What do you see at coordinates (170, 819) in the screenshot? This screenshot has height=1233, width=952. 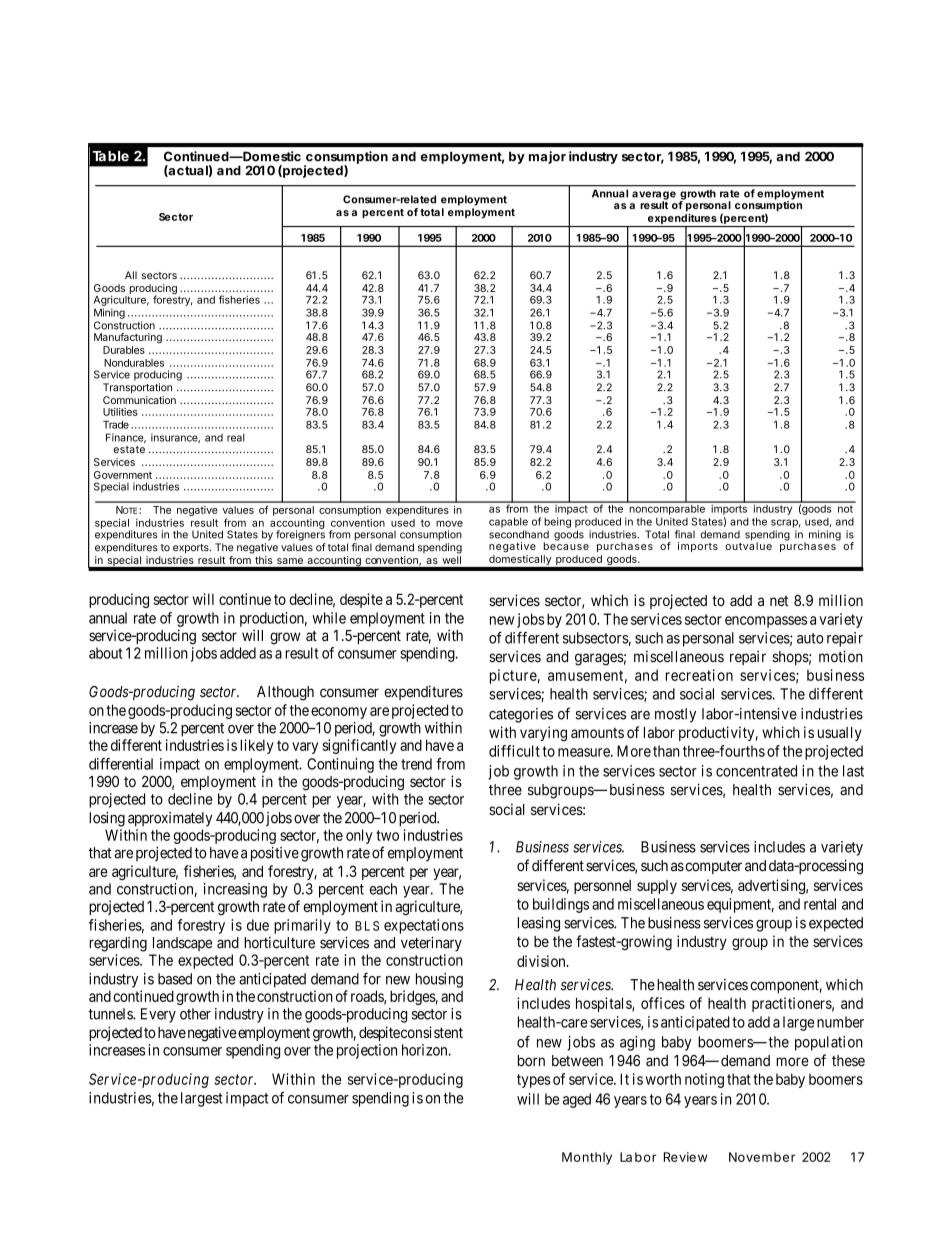 I see `approximately` at bounding box center [170, 819].
